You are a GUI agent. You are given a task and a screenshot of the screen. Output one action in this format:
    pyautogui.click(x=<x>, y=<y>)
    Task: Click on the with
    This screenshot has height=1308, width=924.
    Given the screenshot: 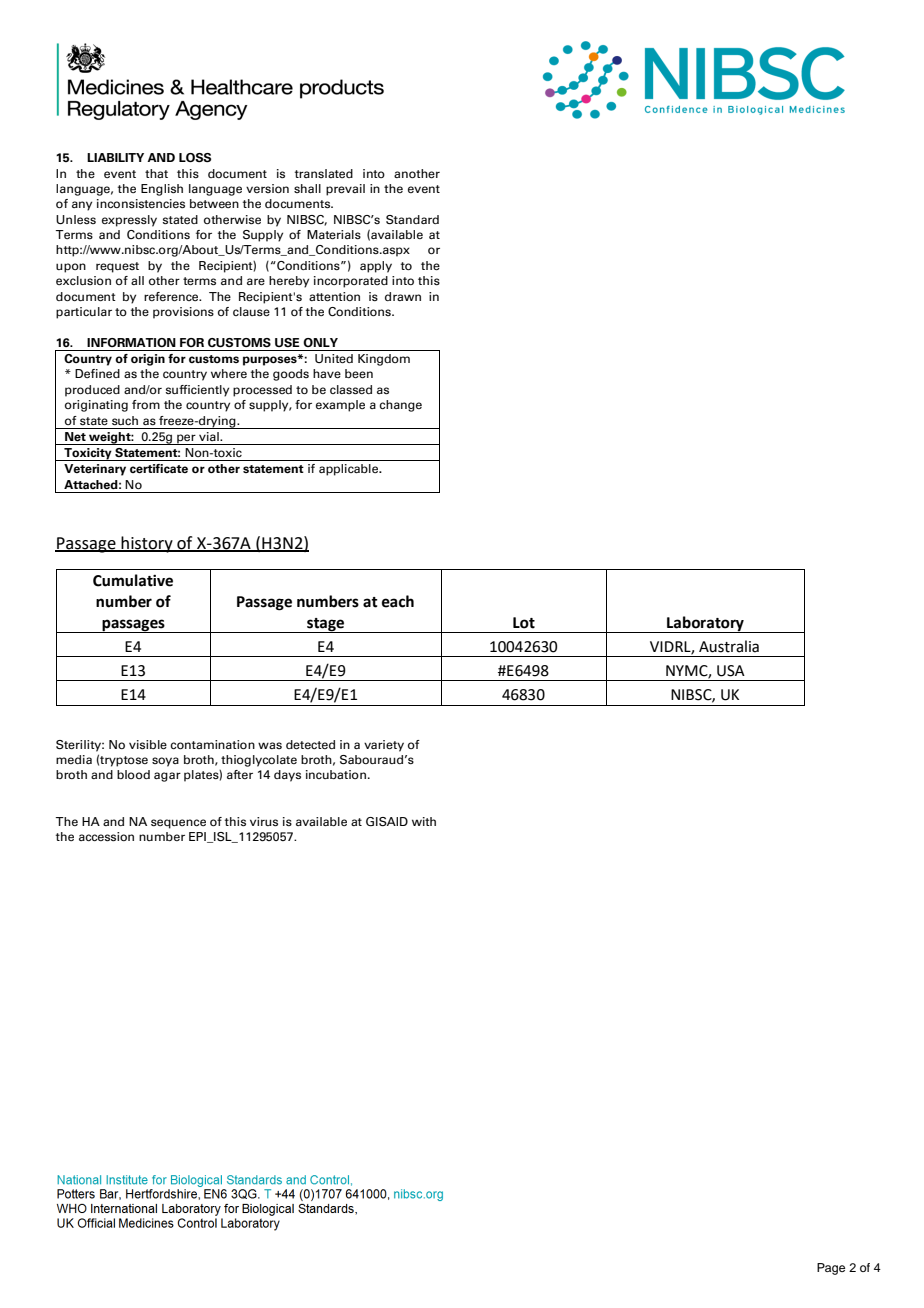 What is the action you would take?
    pyautogui.click(x=424, y=821)
